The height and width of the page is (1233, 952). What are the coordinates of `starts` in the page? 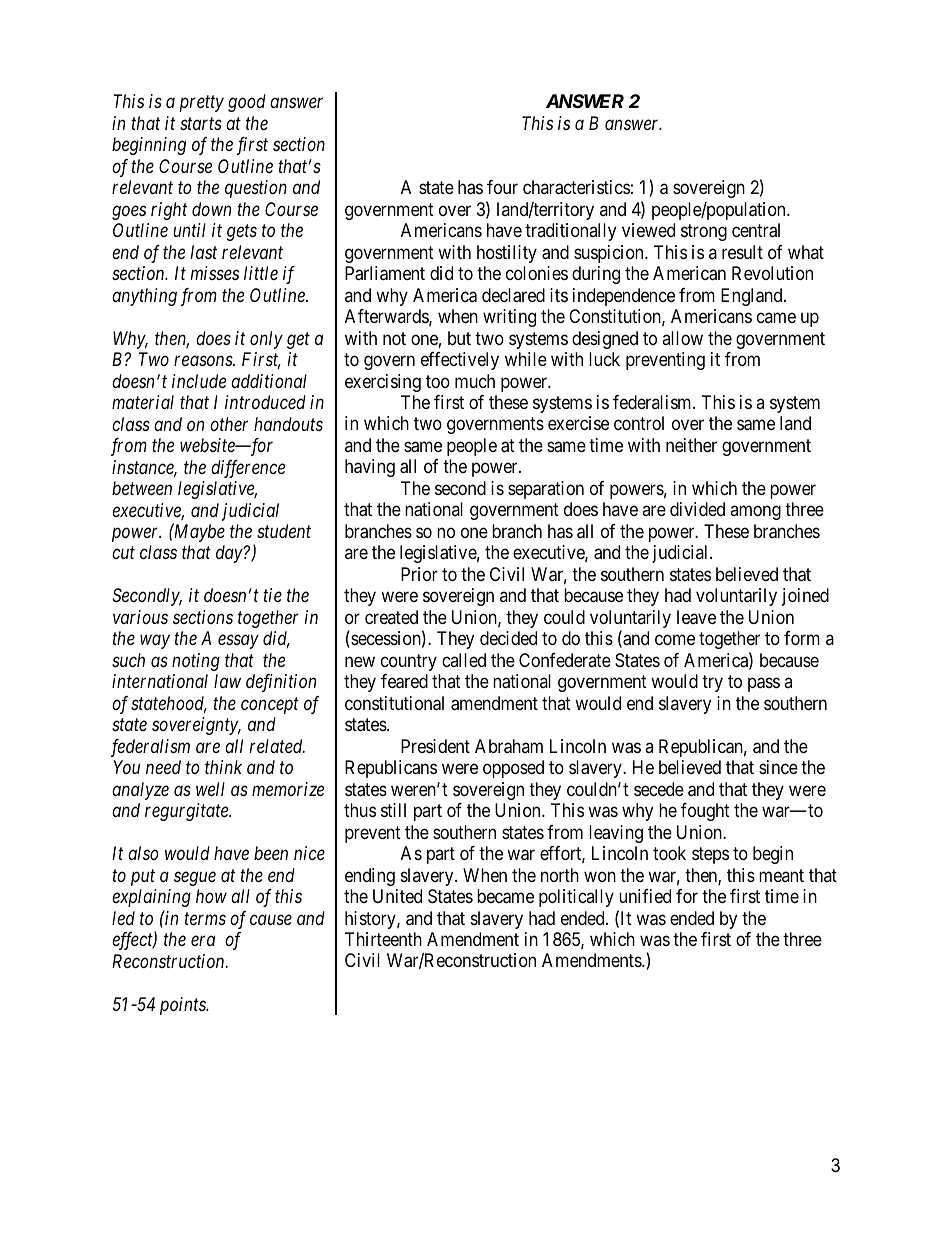 It's located at (201, 124).
